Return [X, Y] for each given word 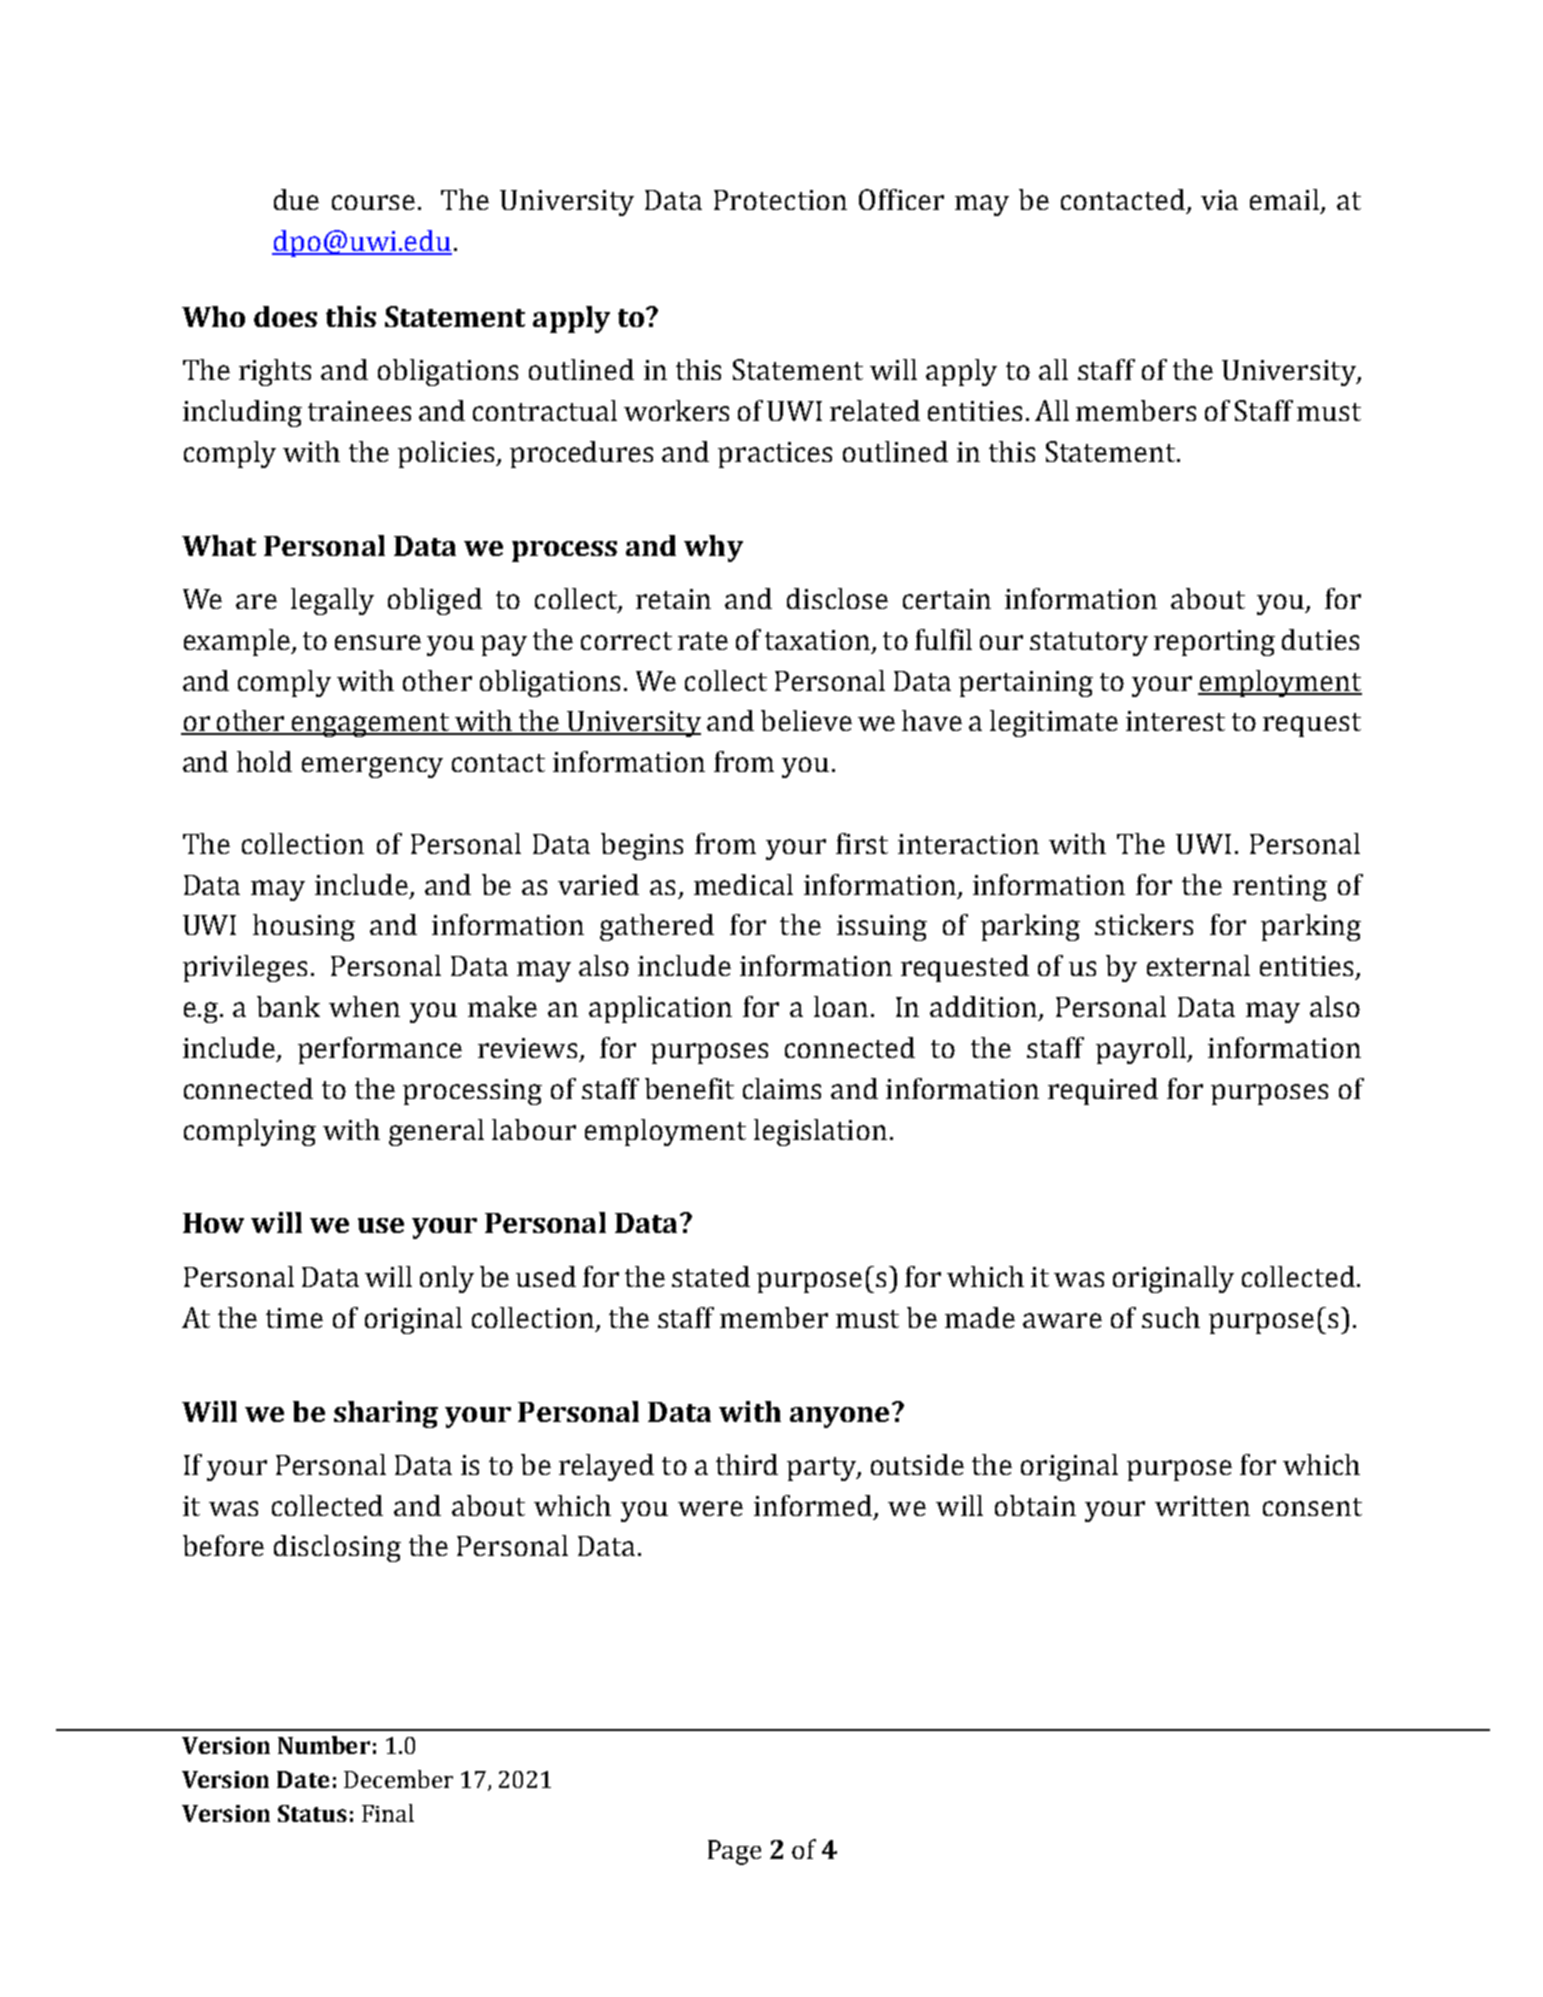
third [747, 1464]
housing [304, 927]
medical [743, 884]
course [373, 202]
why [713, 548]
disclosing [337, 1548]
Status [312, 1813]
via [1219, 200]
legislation [820, 1132]
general [436, 1132]
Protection [780, 200]
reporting [1214, 643]
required [1103, 1091]
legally [332, 601]
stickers [1144, 924]
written [1202, 1506]
